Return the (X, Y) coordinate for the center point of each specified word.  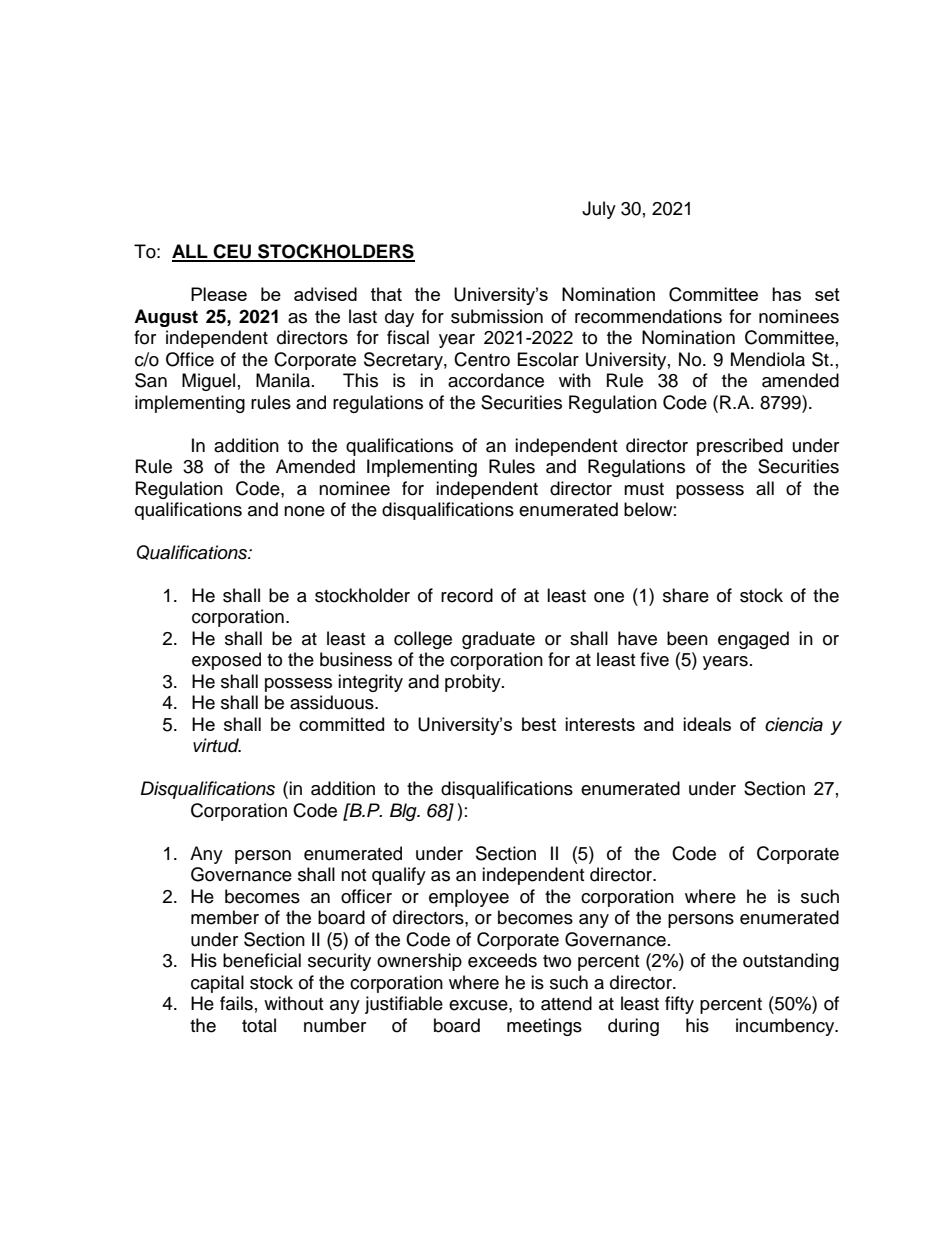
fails (236, 1003)
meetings (544, 1027)
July (599, 210)
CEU (232, 252)
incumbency (786, 1027)
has (786, 294)
